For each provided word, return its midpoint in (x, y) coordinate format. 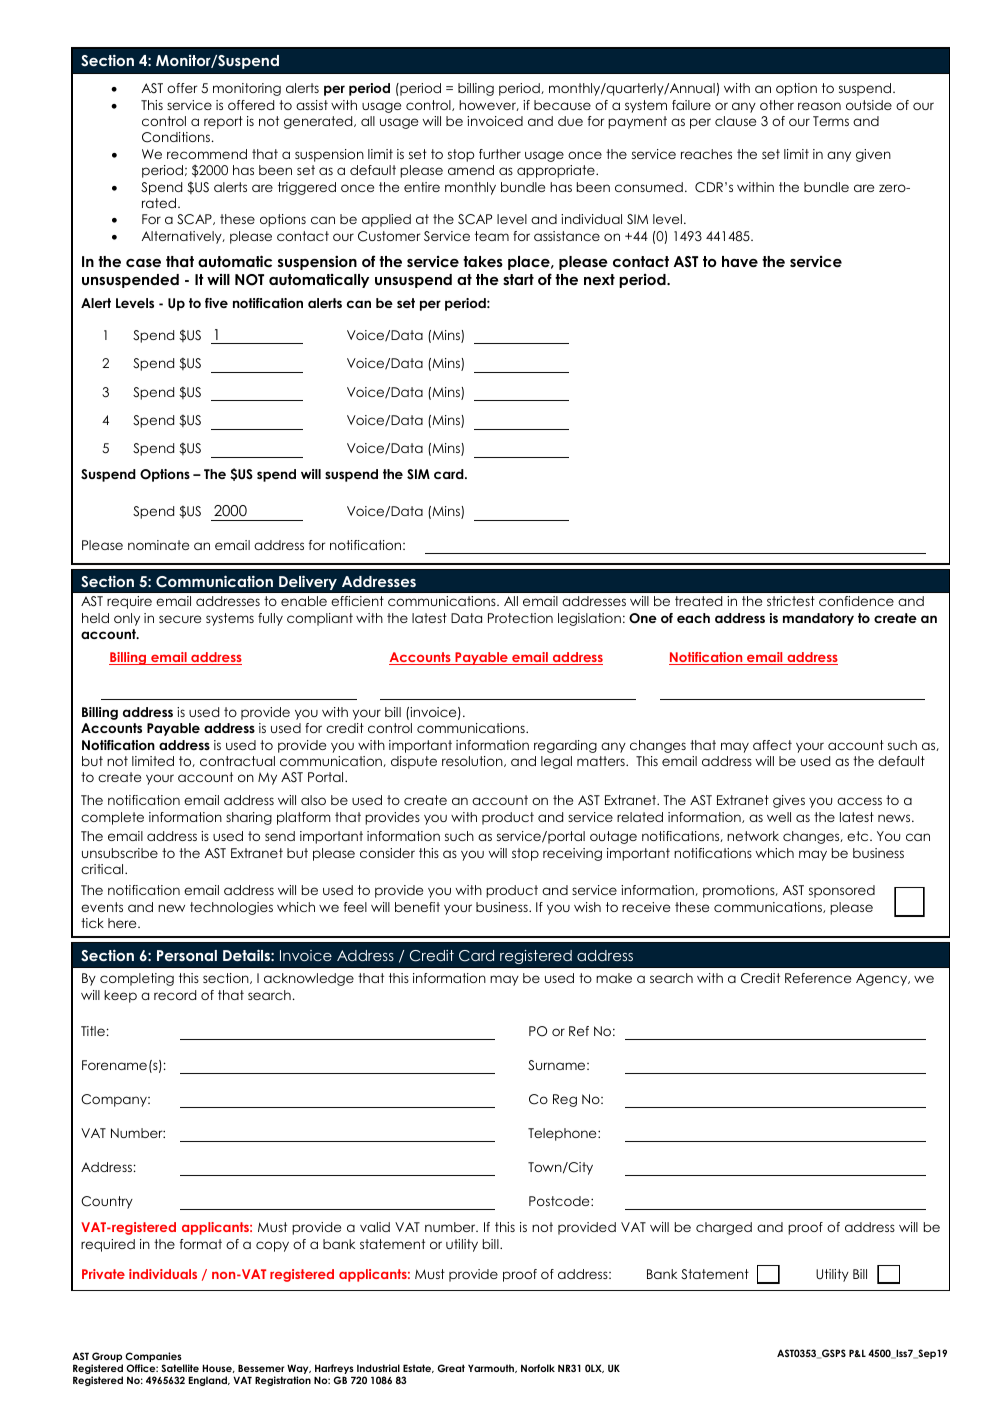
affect (772, 745)
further (500, 154)
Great (451, 1368)
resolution (473, 761)
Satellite (180, 1368)
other (777, 105)
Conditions (177, 137)
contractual (237, 761)
